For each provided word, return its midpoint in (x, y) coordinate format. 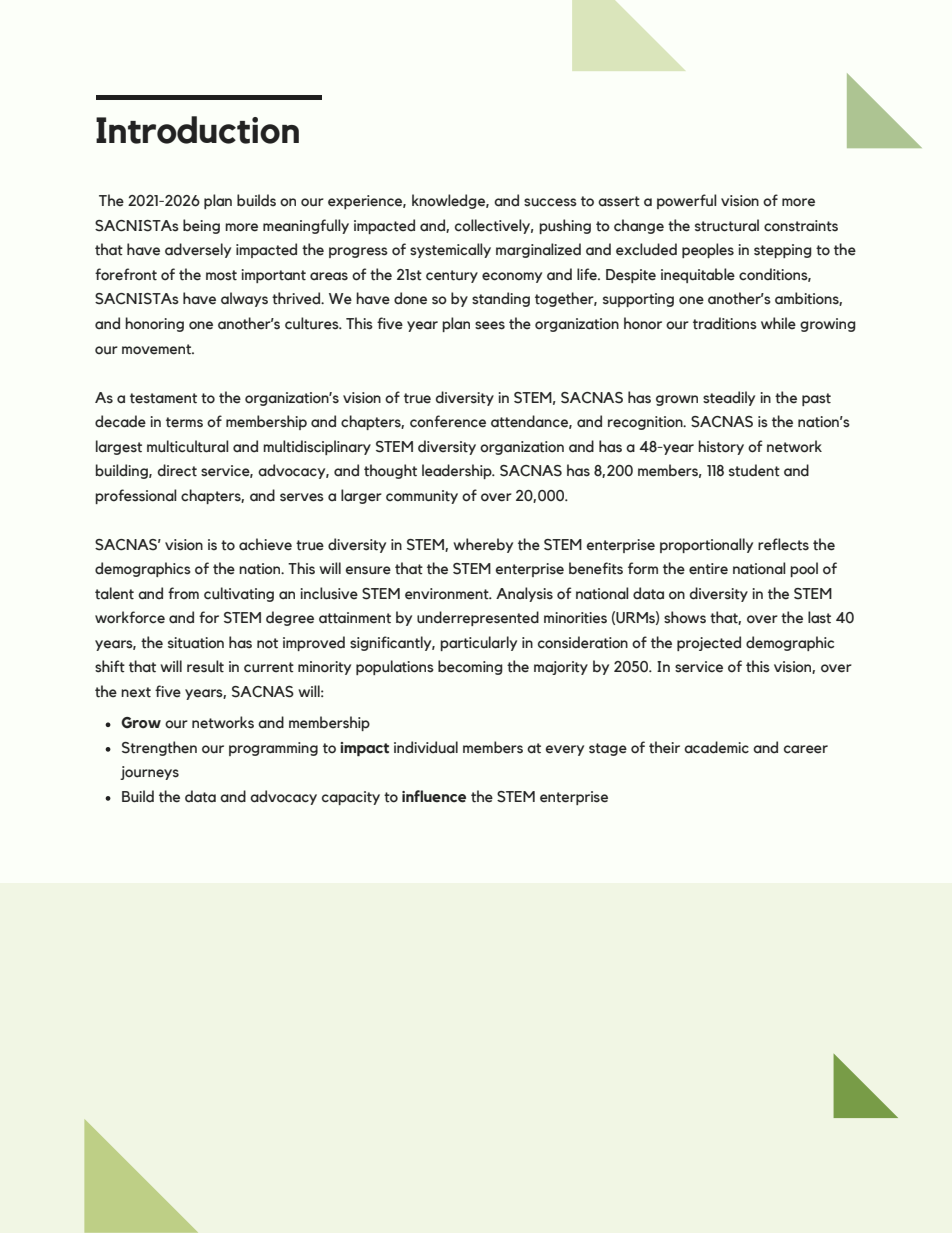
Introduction (197, 130)
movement (158, 349)
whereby (483, 545)
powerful (687, 201)
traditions (725, 323)
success (550, 202)
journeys (149, 773)
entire (708, 569)
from (183, 593)
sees (490, 325)
